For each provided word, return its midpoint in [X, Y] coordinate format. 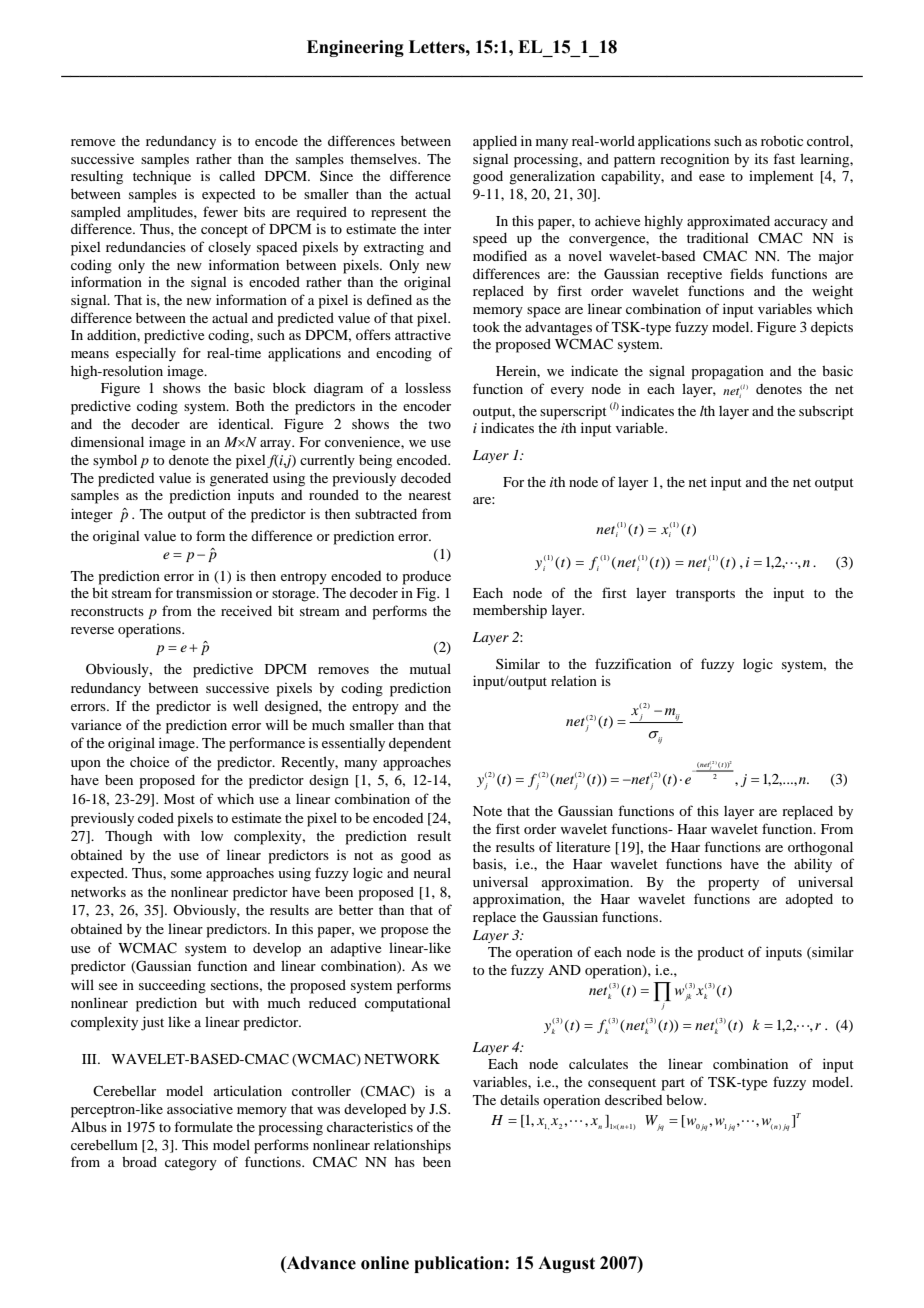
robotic [782, 140]
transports [705, 595]
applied [495, 143]
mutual [430, 669]
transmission [214, 593]
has [405, 1162]
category [191, 1165]
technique [162, 177]
